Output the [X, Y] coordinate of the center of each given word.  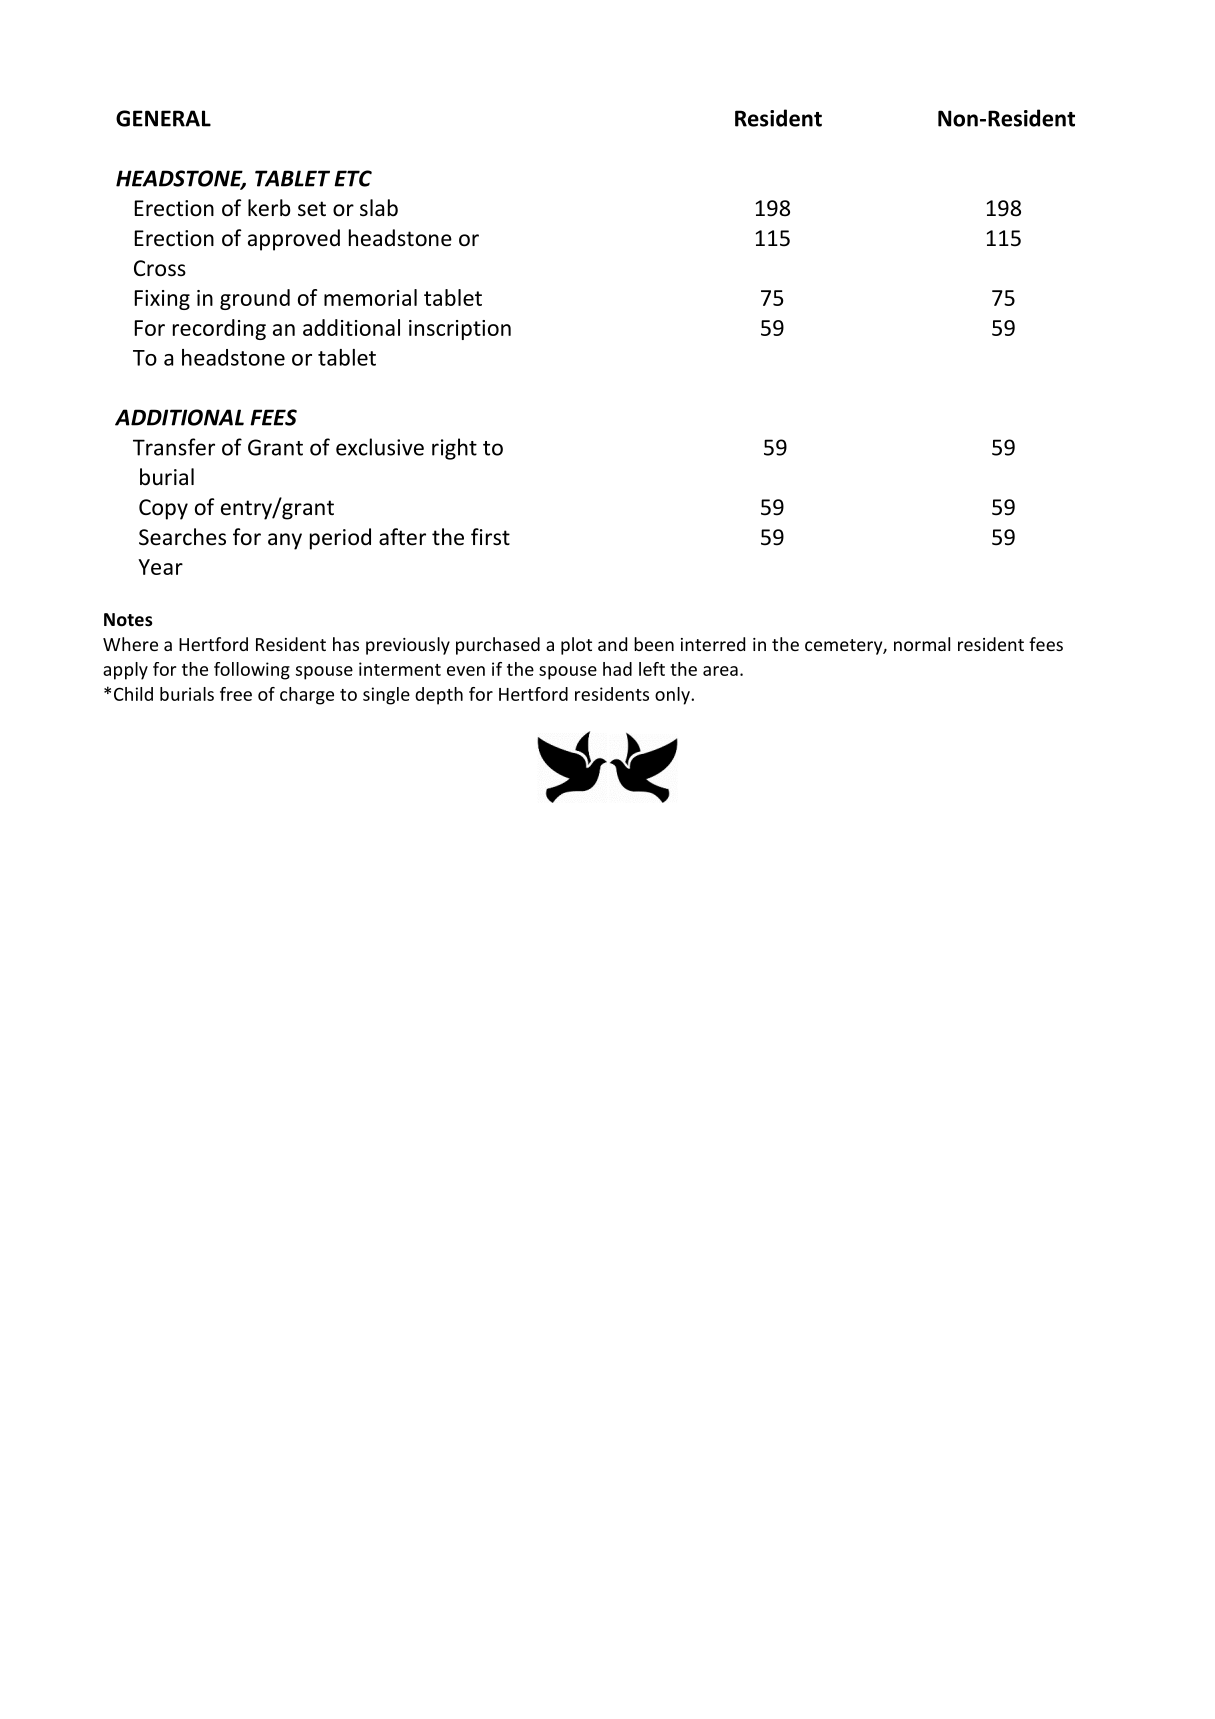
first [490, 537]
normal [922, 644]
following [252, 671]
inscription [460, 330]
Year [160, 567]
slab [379, 208]
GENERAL [163, 118]
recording [219, 329]
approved [294, 240]
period [340, 539]
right [454, 449]
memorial [370, 297]
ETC [353, 178]
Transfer [174, 447]
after [402, 537]
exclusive [380, 447]
